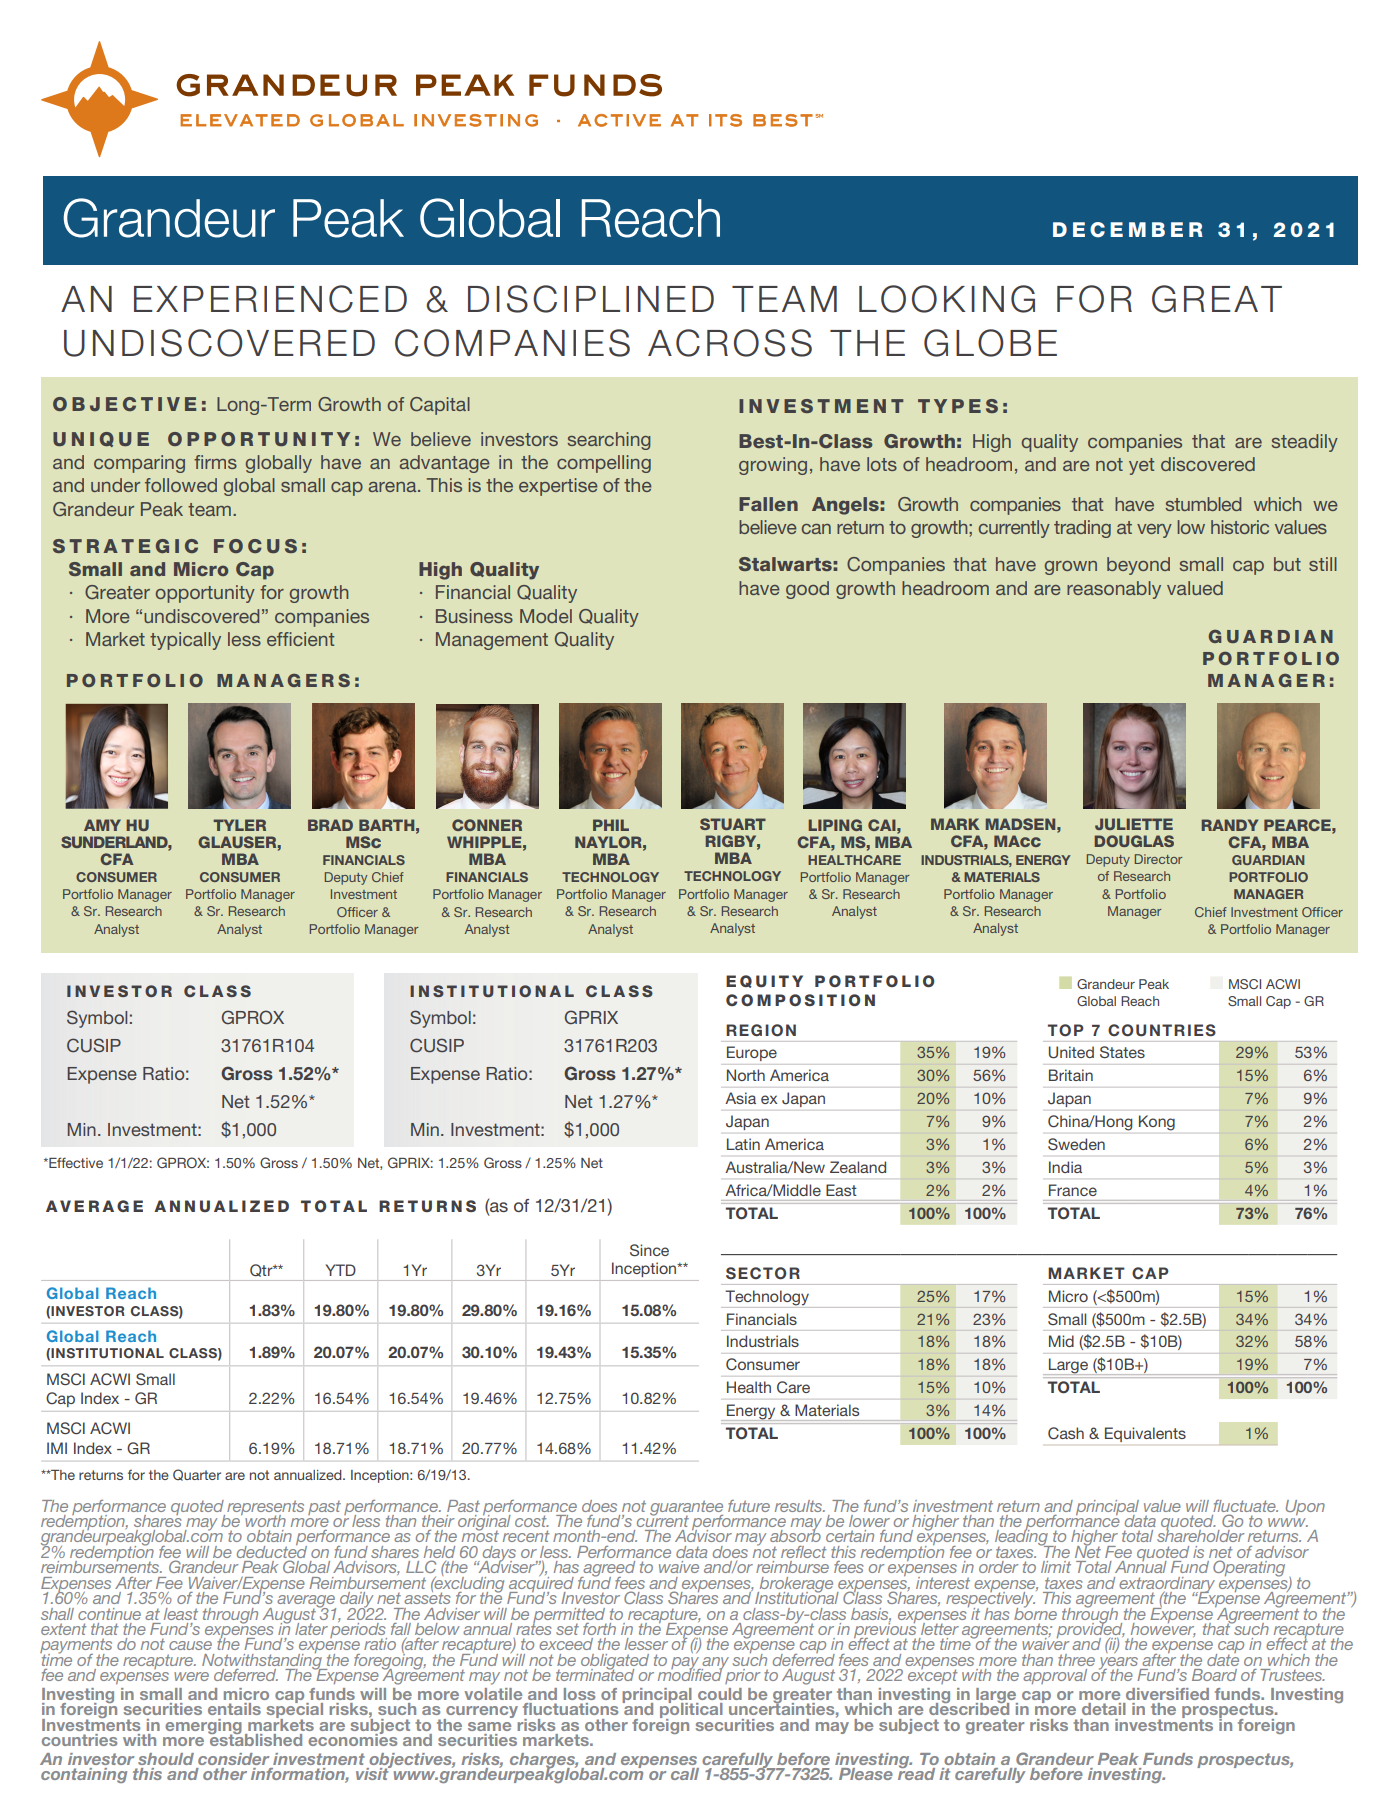  What do you see at coordinates (609, 441) in the screenshot?
I see `searching` at bounding box center [609, 441].
